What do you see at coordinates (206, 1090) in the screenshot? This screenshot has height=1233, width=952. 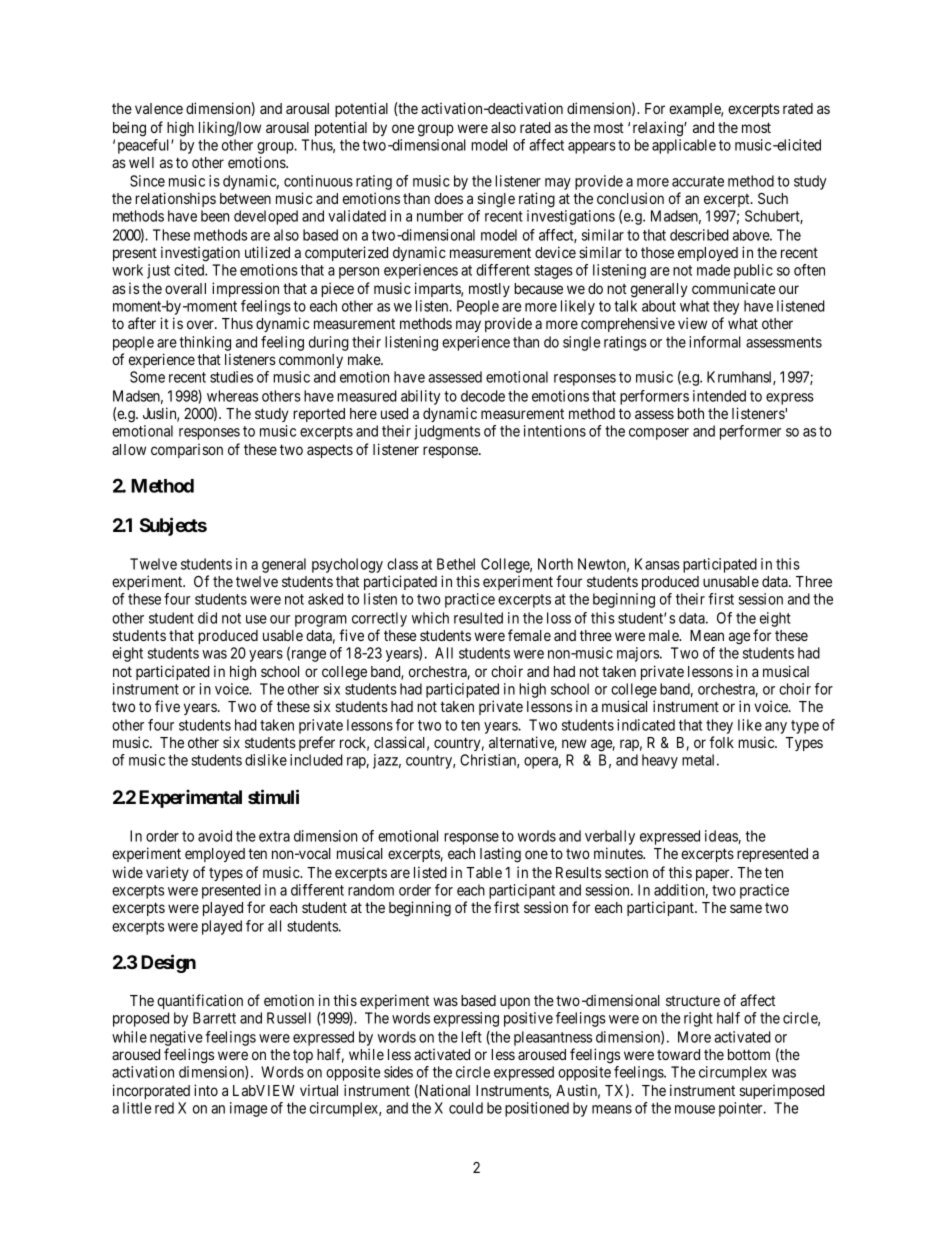 I see `into` at bounding box center [206, 1090].
